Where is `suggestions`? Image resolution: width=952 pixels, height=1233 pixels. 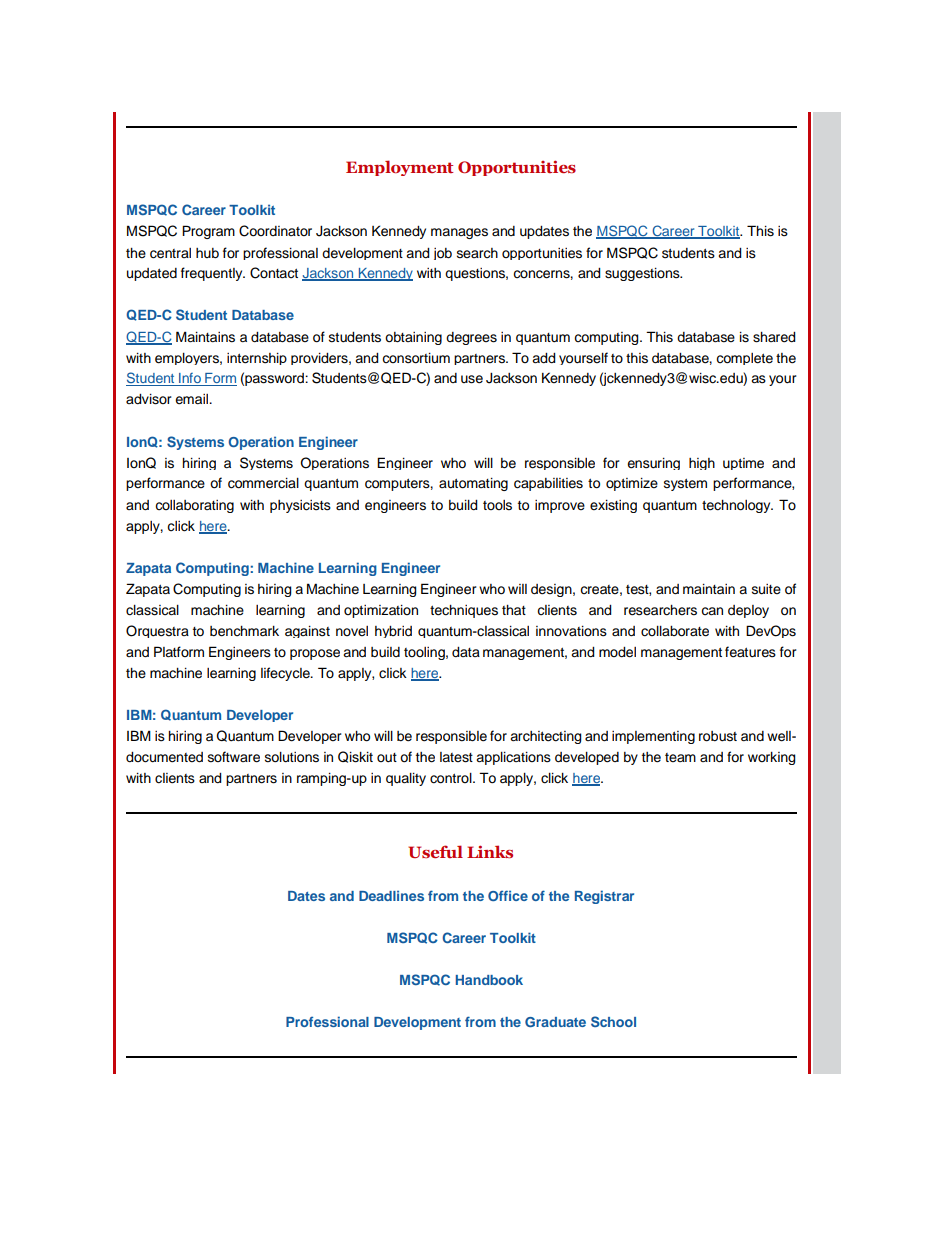 suggestions is located at coordinates (643, 274).
